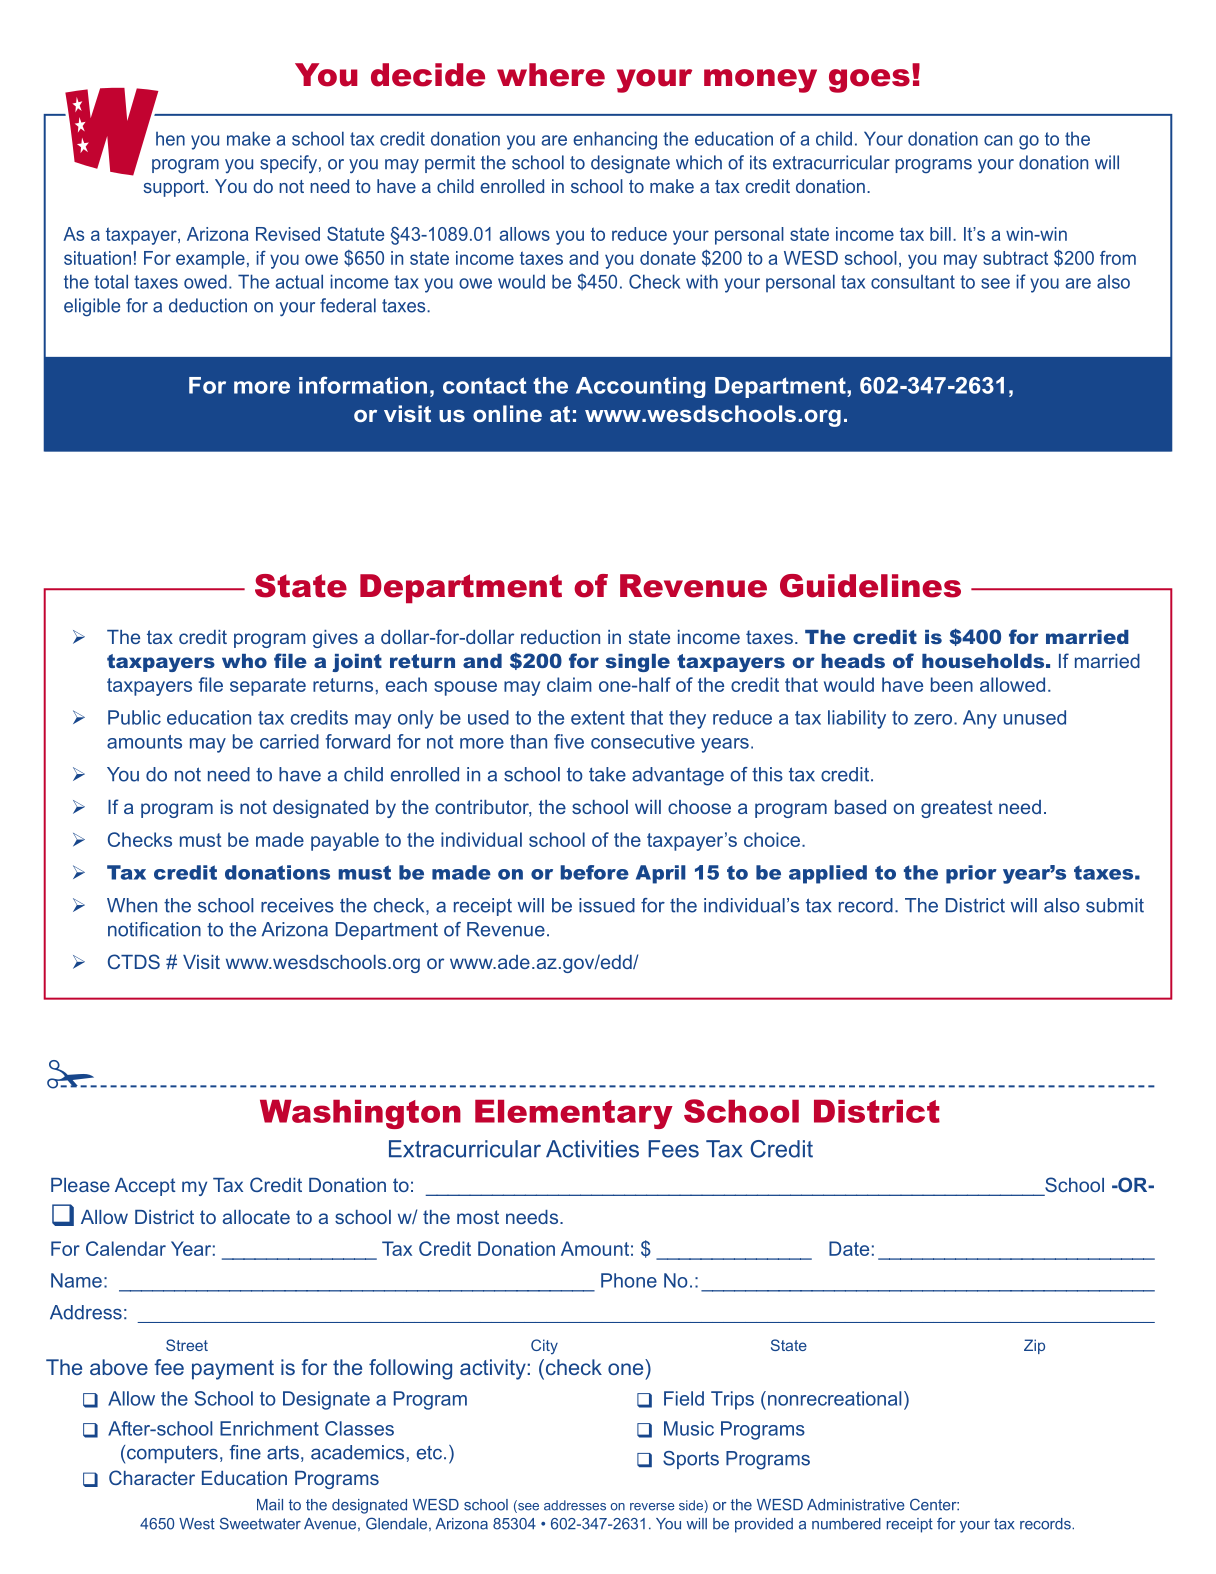 This screenshot has width=1216, height=1574. I want to click on can, so click(998, 140).
